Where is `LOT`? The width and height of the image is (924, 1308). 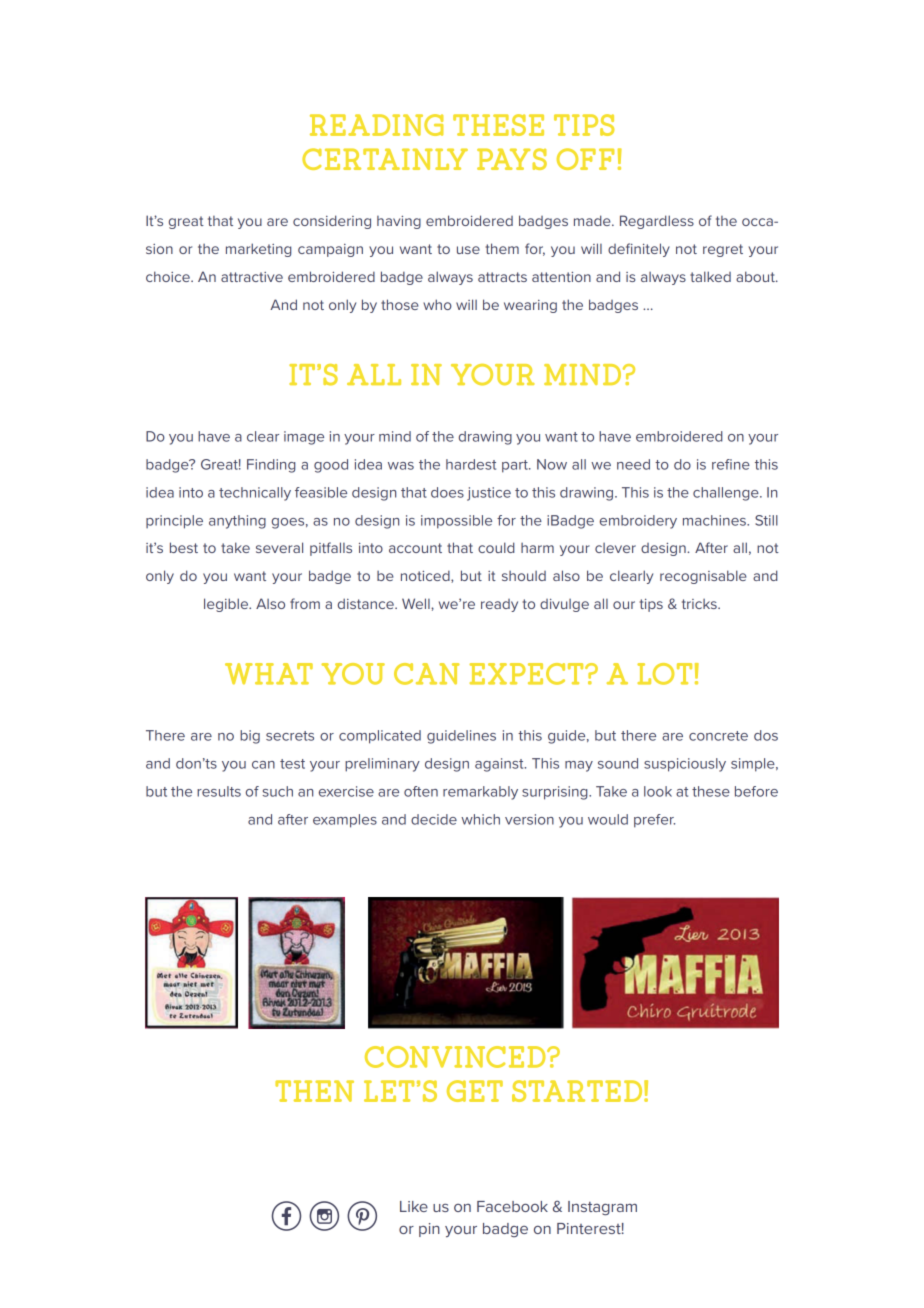 LOT is located at coordinates (664, 674).
